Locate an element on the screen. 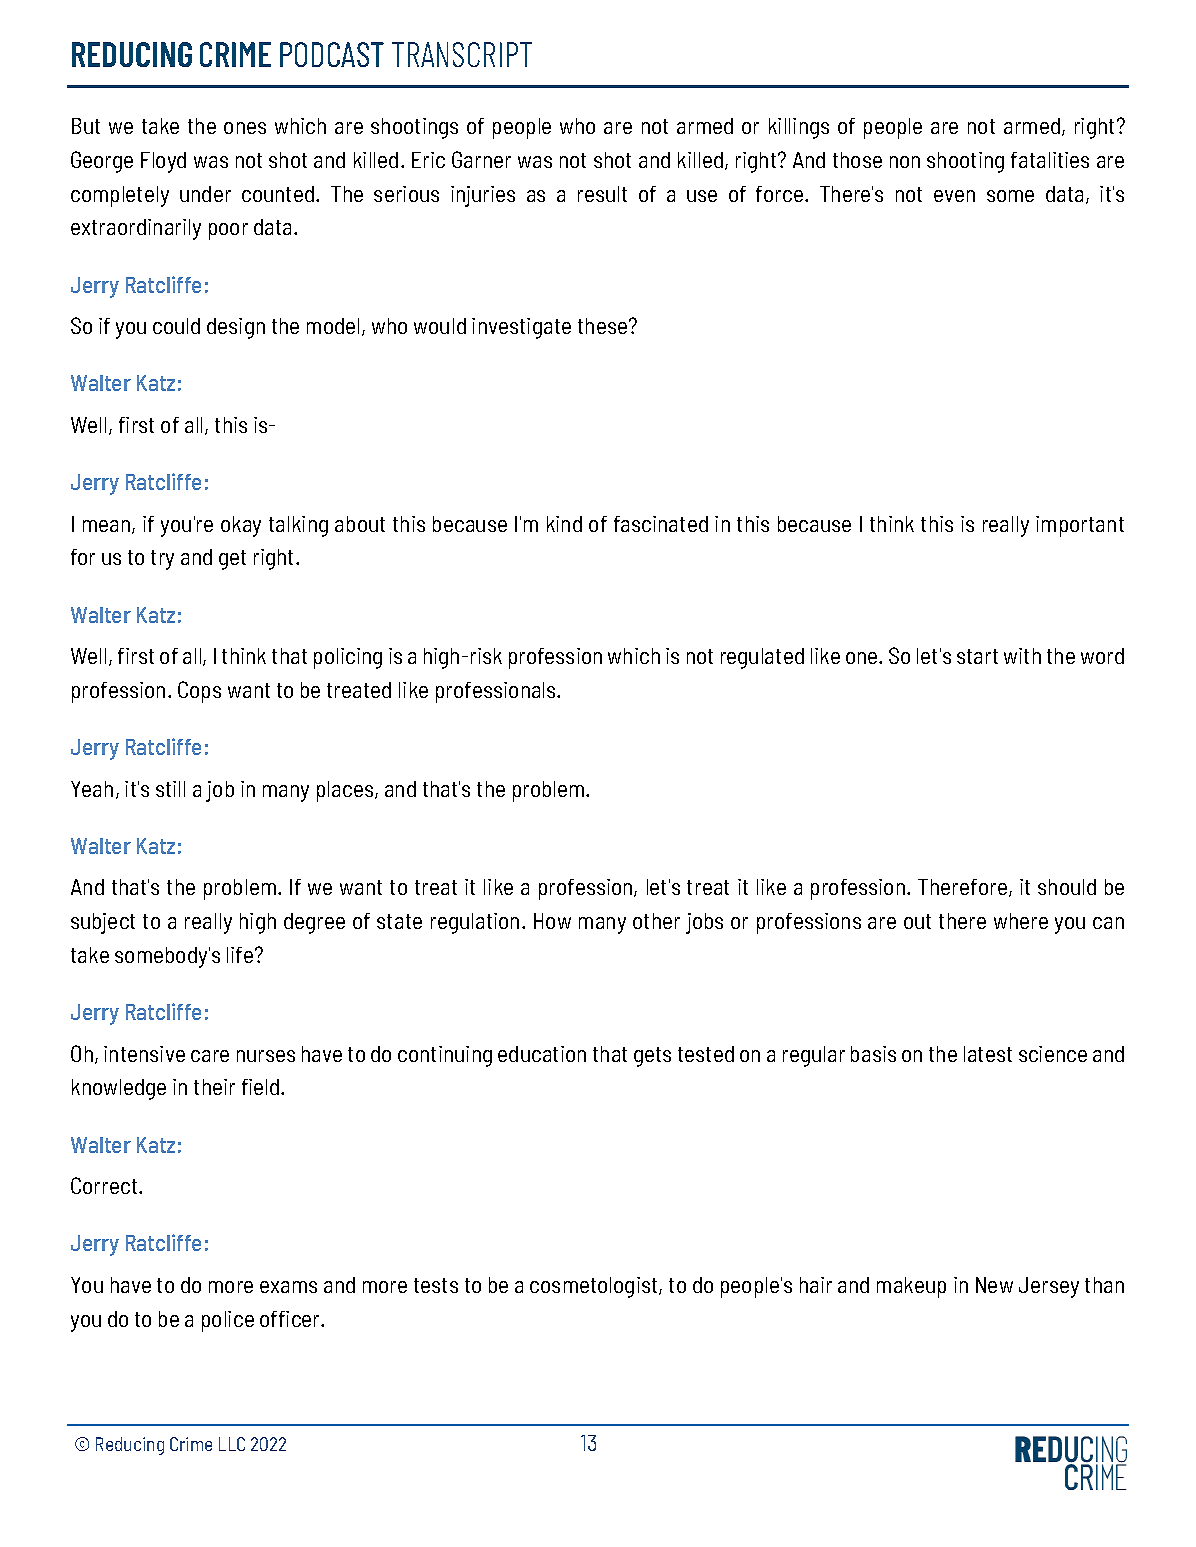 The image size is (1196, 1547). important is located at coordinates (1080, 526).
